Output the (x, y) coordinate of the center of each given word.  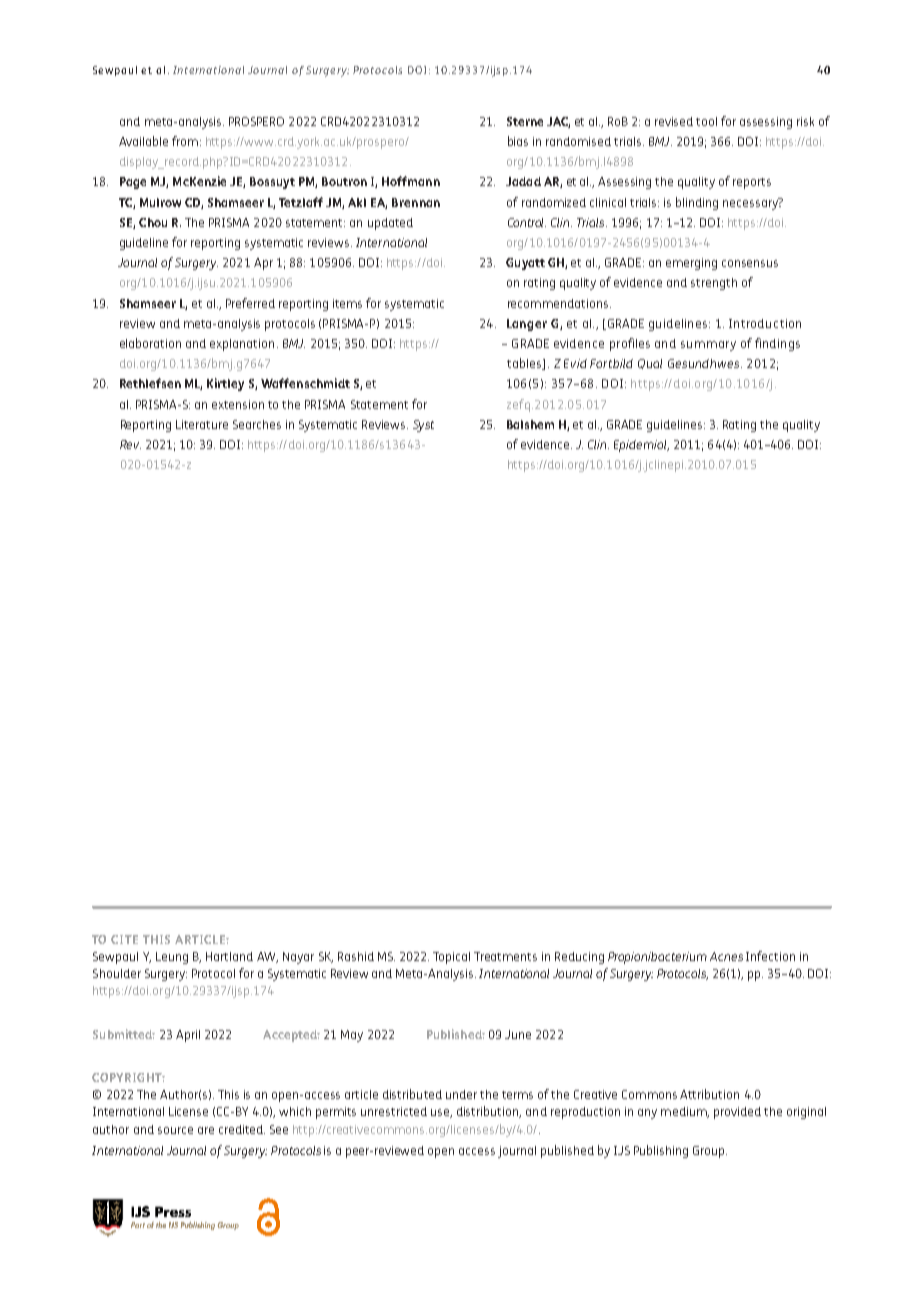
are (206, 1130)
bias (518, 141)
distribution (489, 1112)
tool (706, 121)
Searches (257, 424)
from (185, 141)
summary (708, 346)
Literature (202, 424)
